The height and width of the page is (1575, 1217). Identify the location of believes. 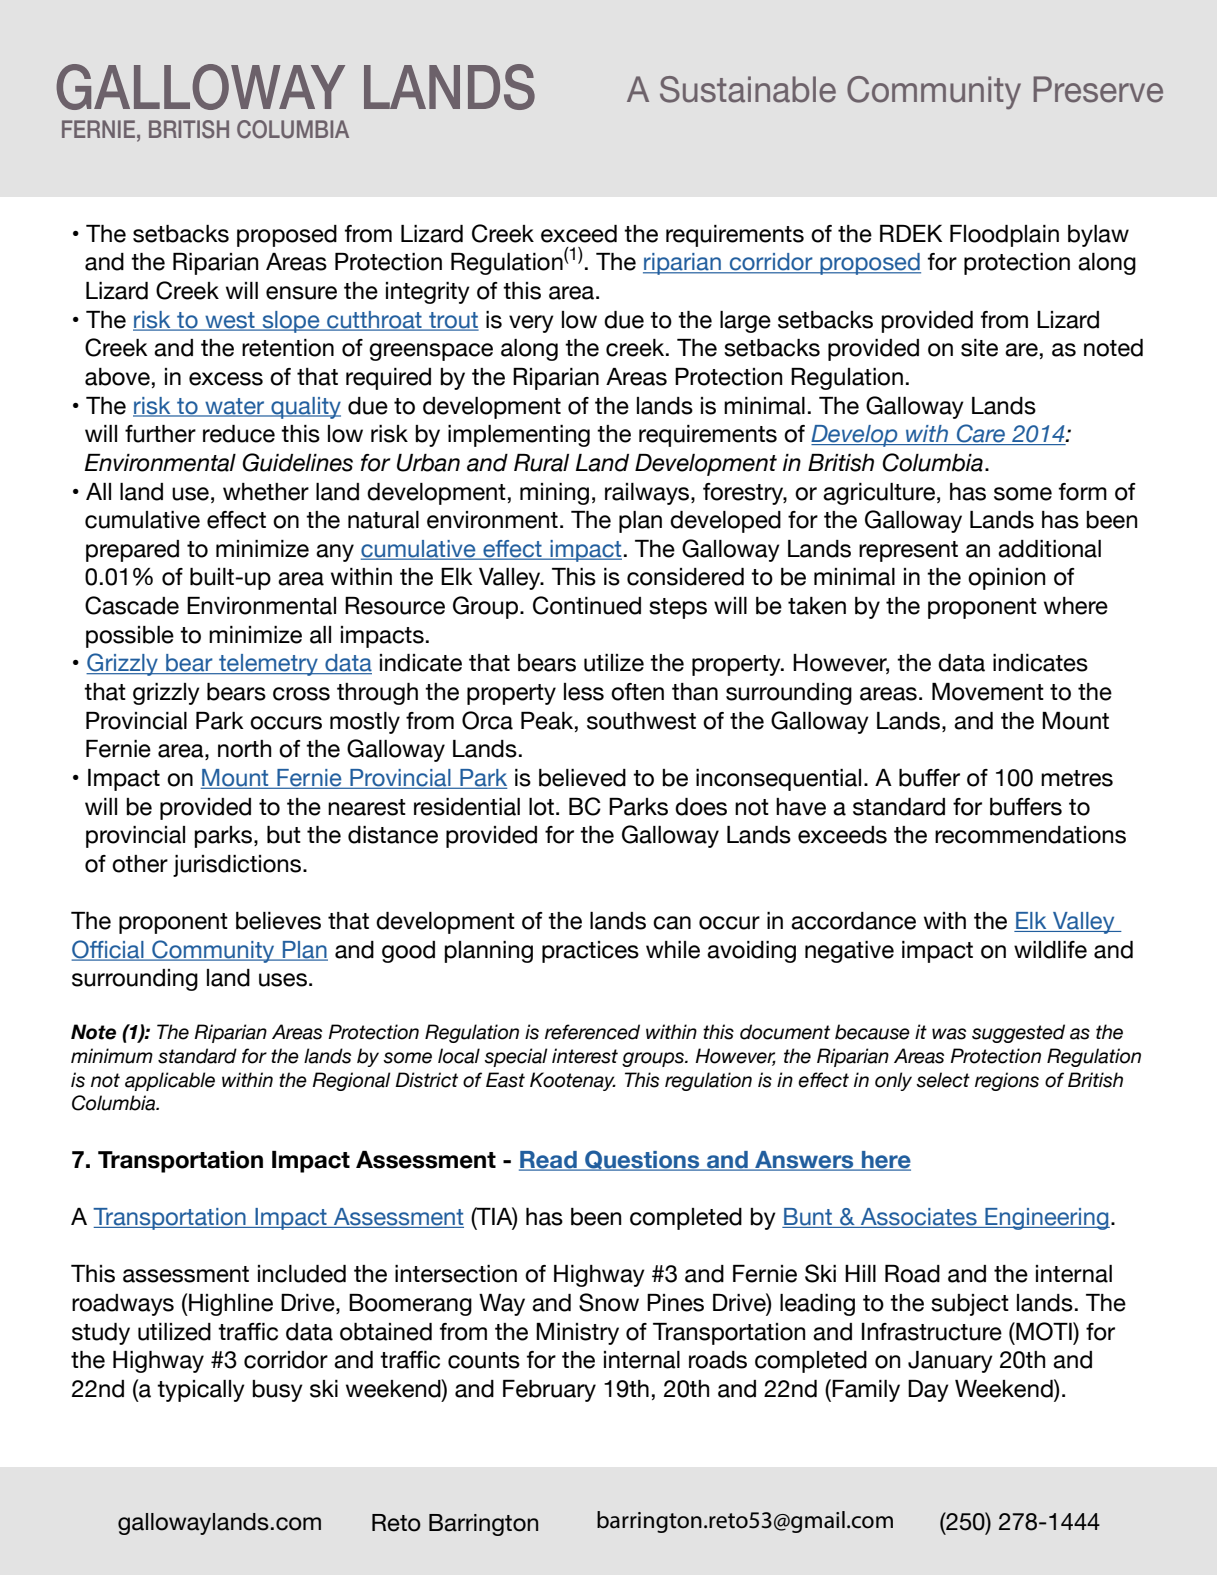
(278, 921).
